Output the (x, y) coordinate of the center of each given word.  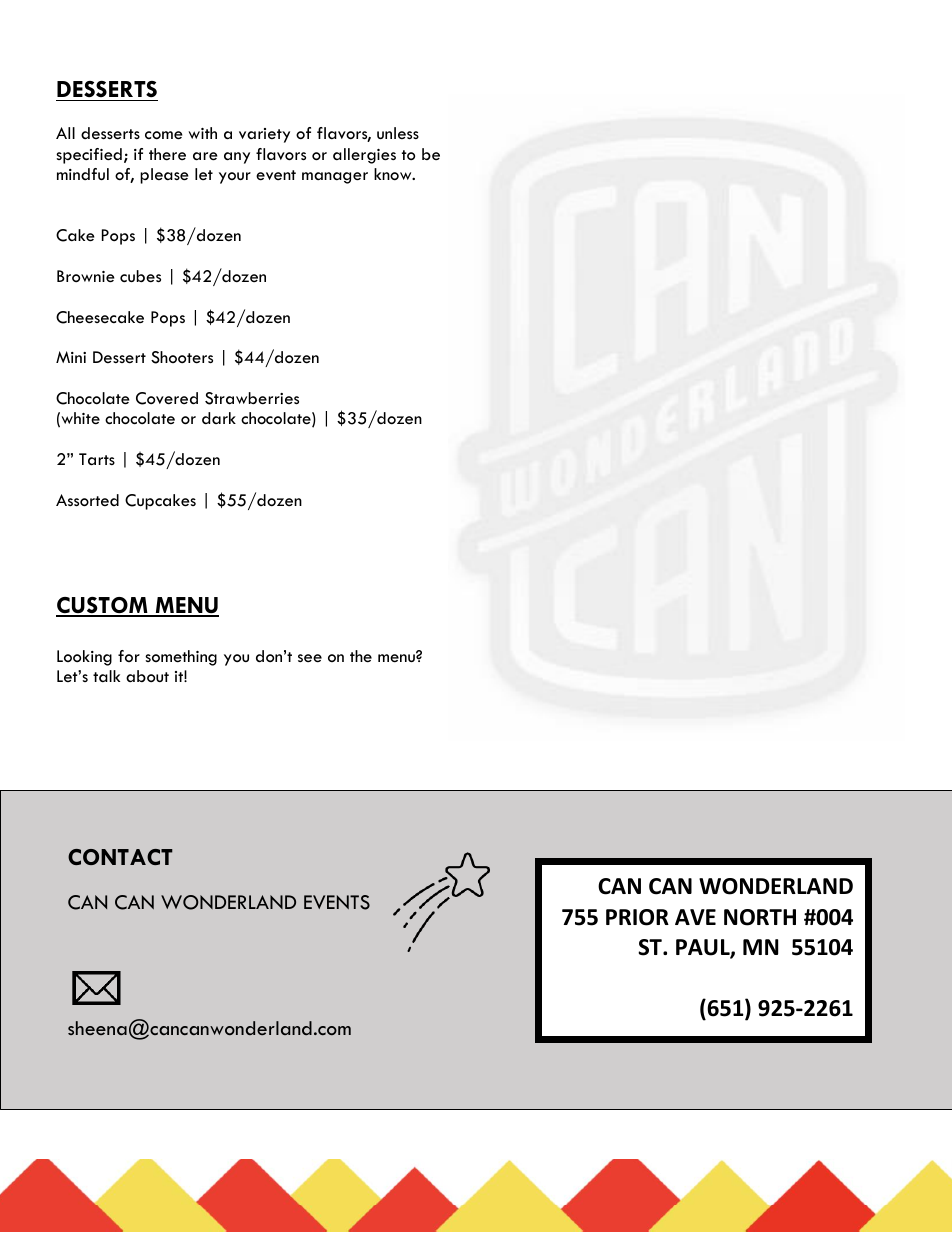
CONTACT (120, 857)
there (167, 154)
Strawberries (252, 398)
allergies (364, 156)
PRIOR (637, 917)
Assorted (87, 500)
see (310, 658)
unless (398, 133)
